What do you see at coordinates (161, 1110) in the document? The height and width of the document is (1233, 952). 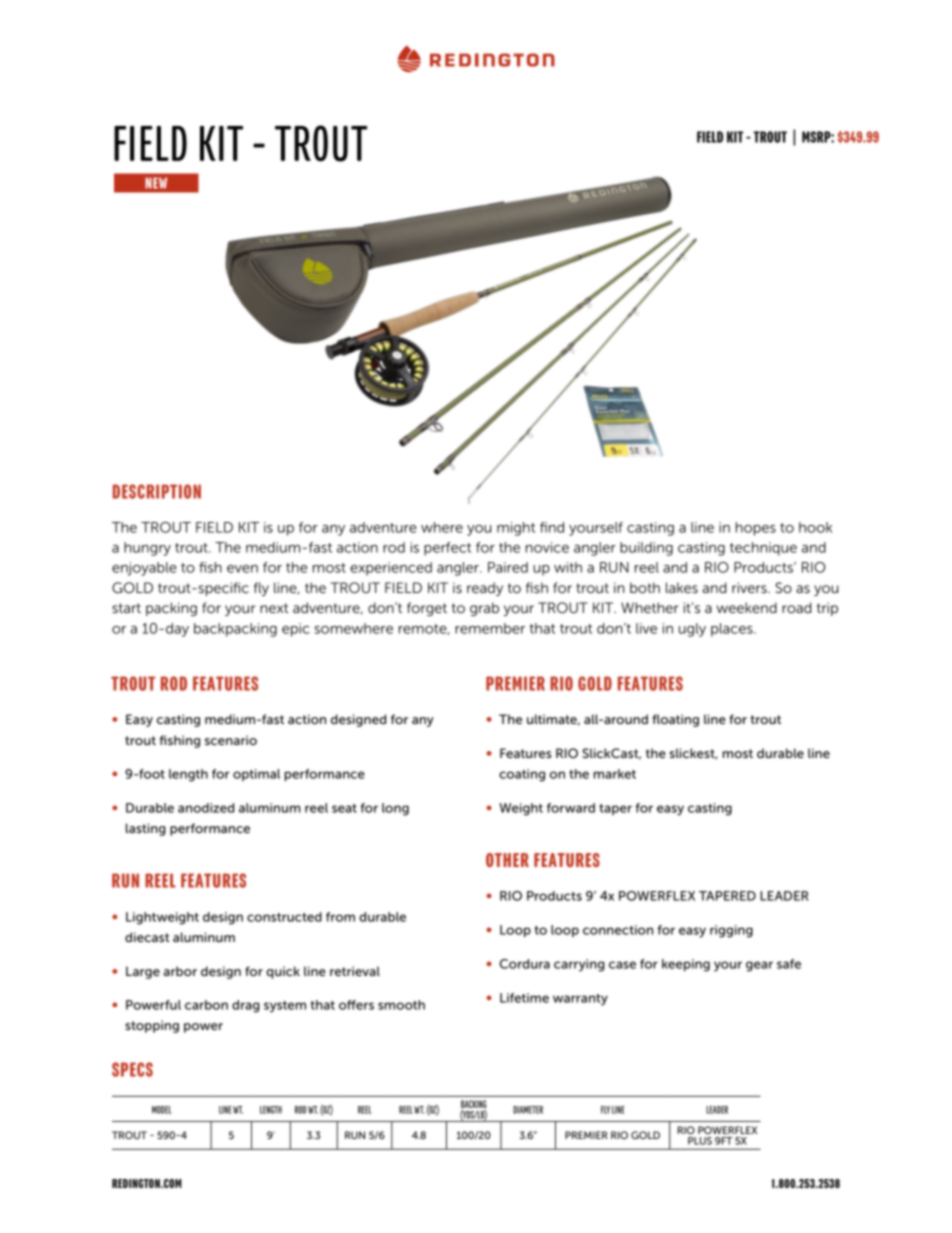 I see `MODEL` at bounding box center [161, 1110].
